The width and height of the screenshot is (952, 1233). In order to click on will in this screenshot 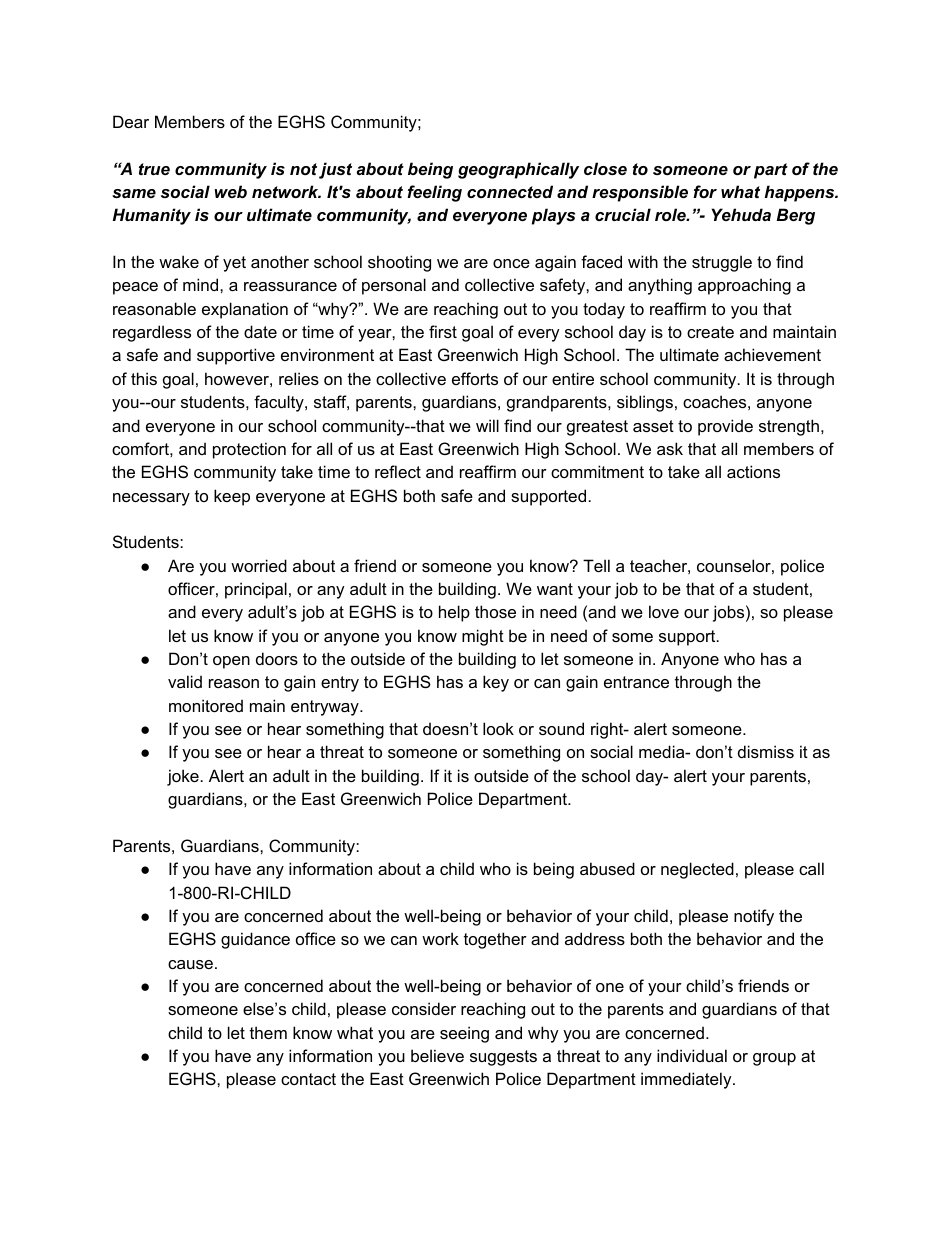, I will do `click(487, 425)`.
